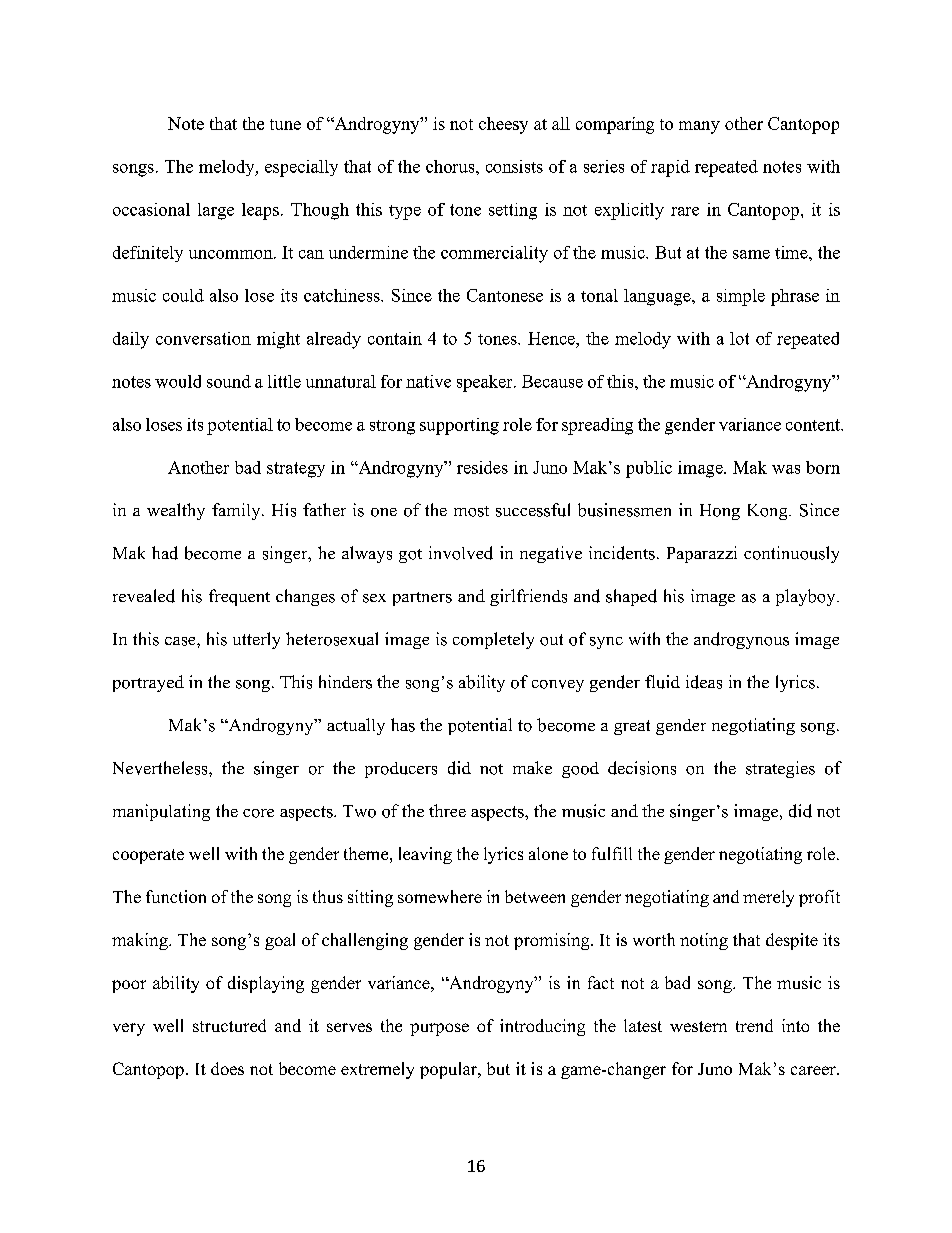 The width and height of the screenshot is (952, 1233). I want to click on resides, so click(482, 467).
